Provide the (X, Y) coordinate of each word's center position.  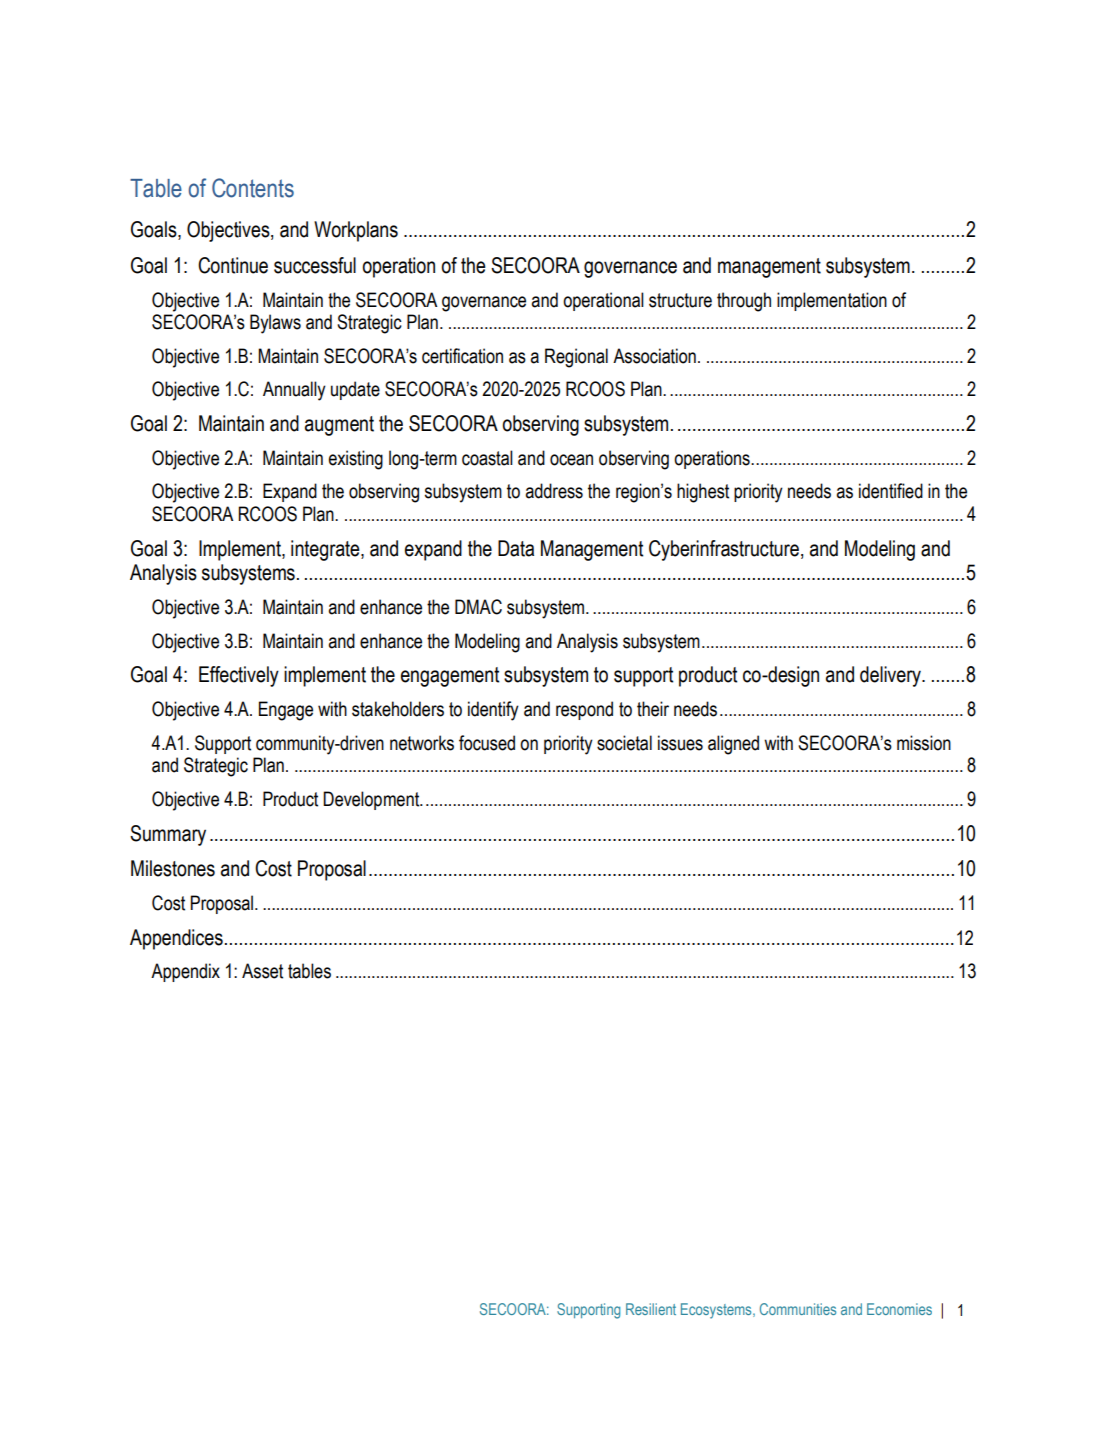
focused (487, 743)
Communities (798, 1309)
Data (516, 548)
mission (924, 743)
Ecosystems (717, 1311)
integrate (326, 550)
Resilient (651, 1309)
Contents (253, 188)
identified (891, 491)
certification (462, 356)
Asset (262, 971)
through (744, 302)
